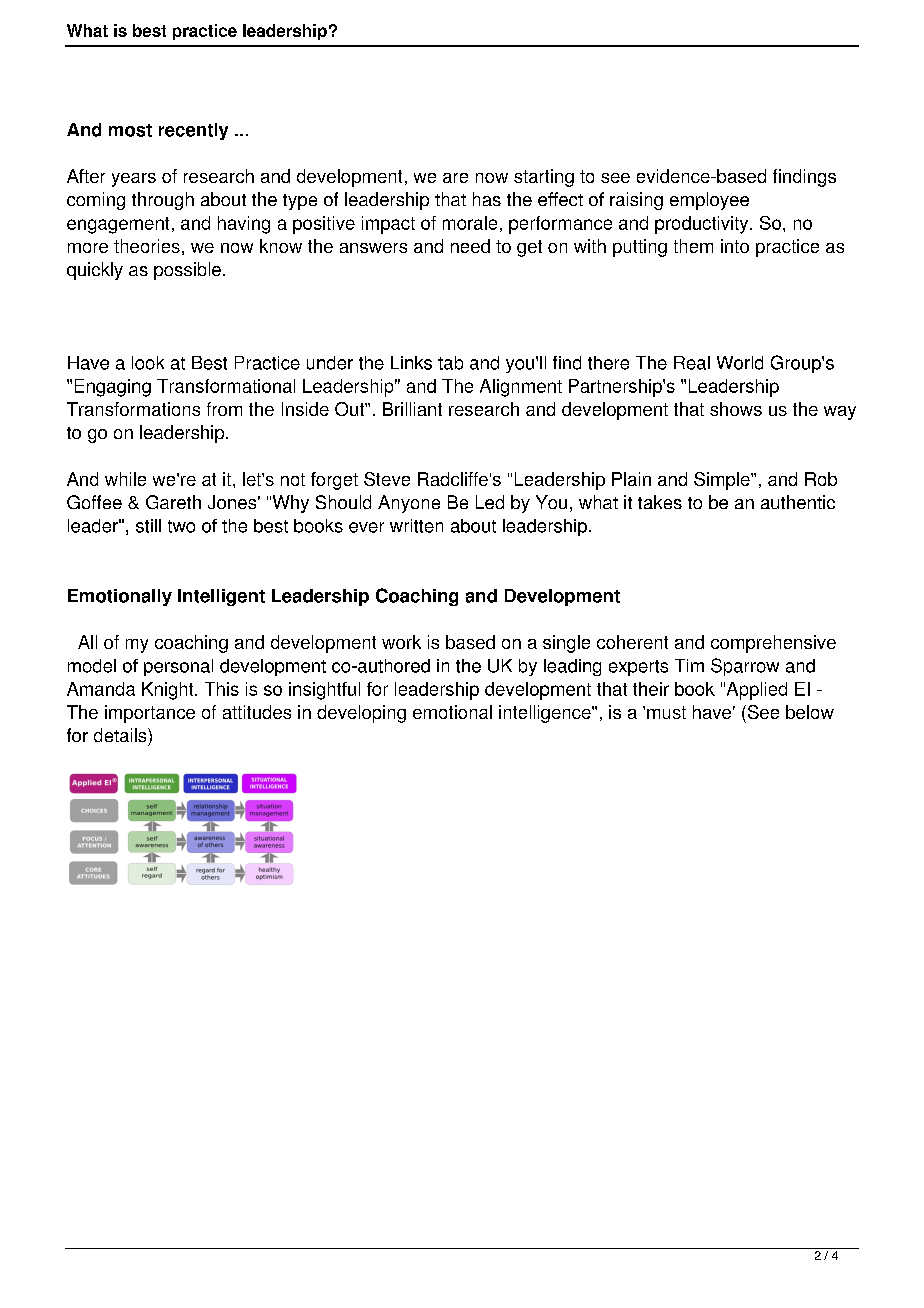  What do you see at coordinates (412, 409) in the screenshot?
I see `Brilliant` at bounding box center [412, 409].
